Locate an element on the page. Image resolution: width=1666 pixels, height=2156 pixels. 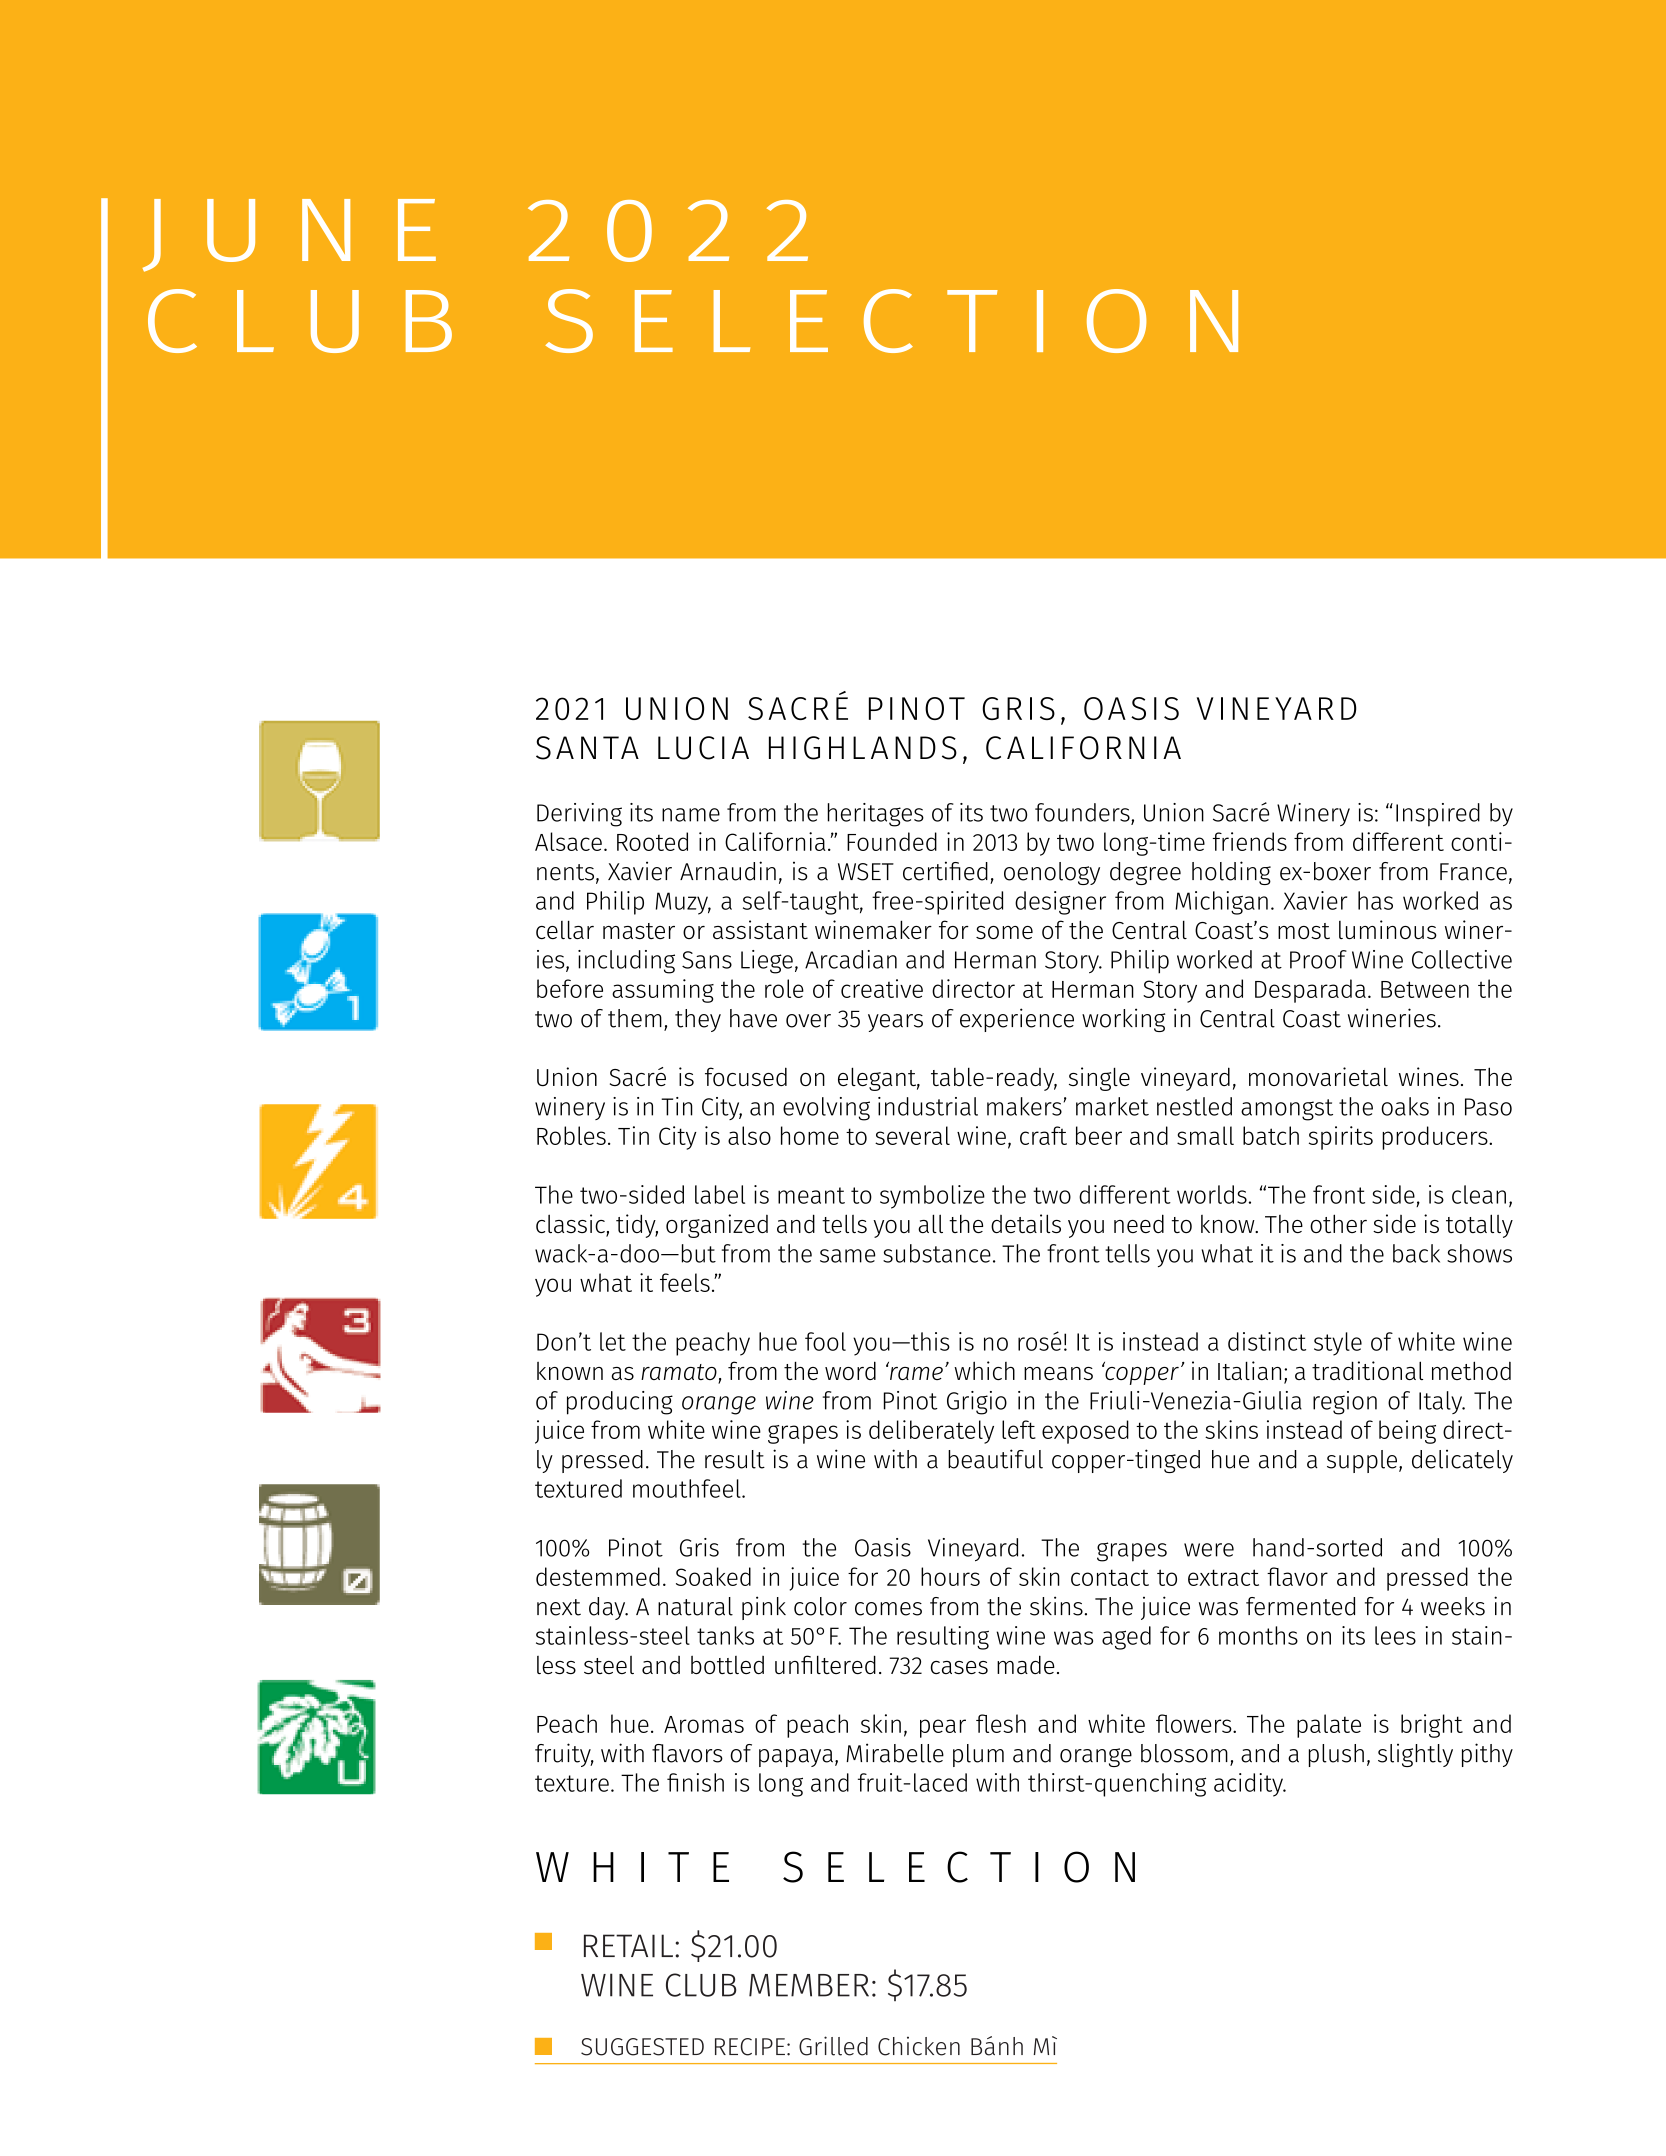
JUNE is located at coordinates (289, 235).
